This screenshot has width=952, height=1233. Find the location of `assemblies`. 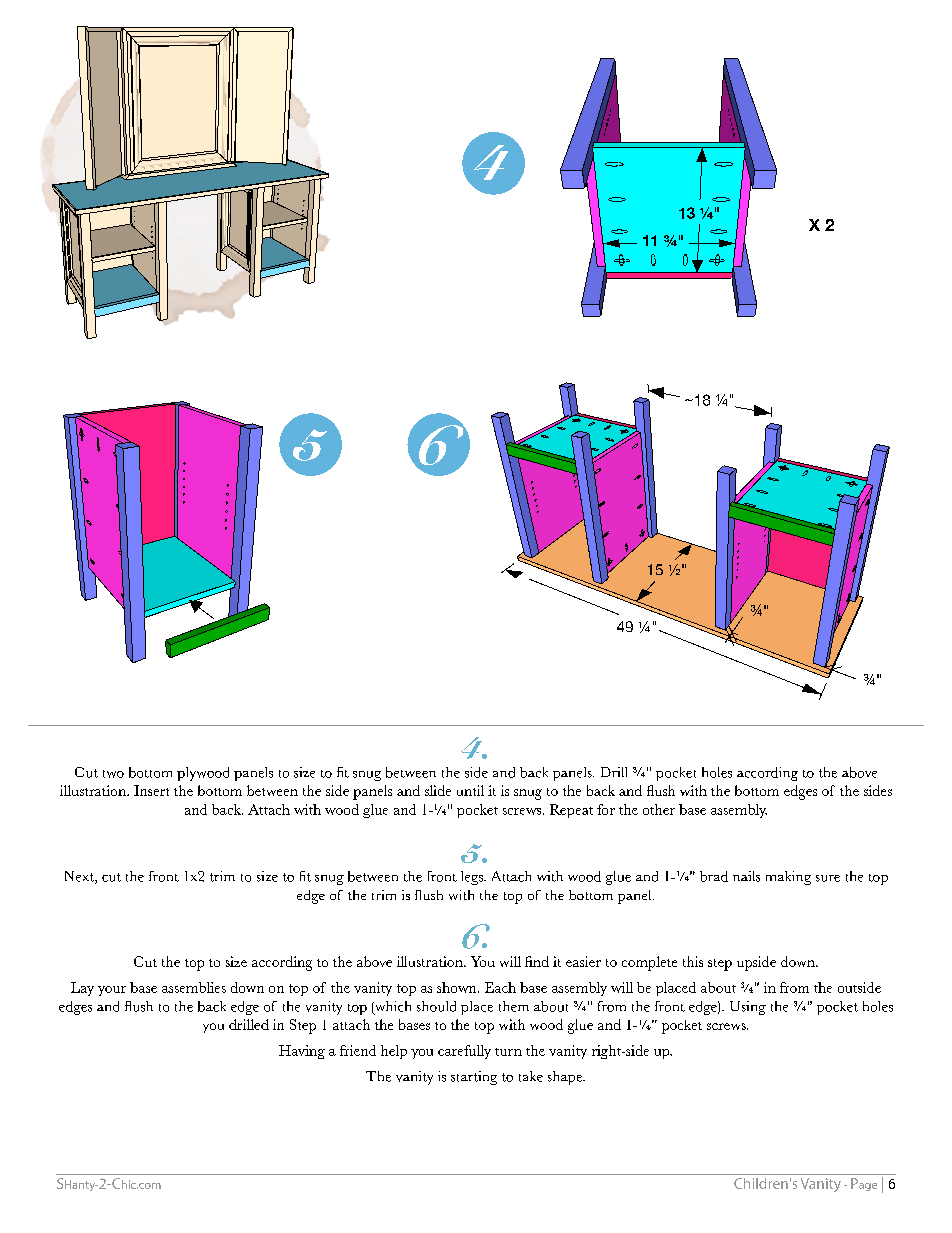

assemblies is located at coordinates (194, 987).
